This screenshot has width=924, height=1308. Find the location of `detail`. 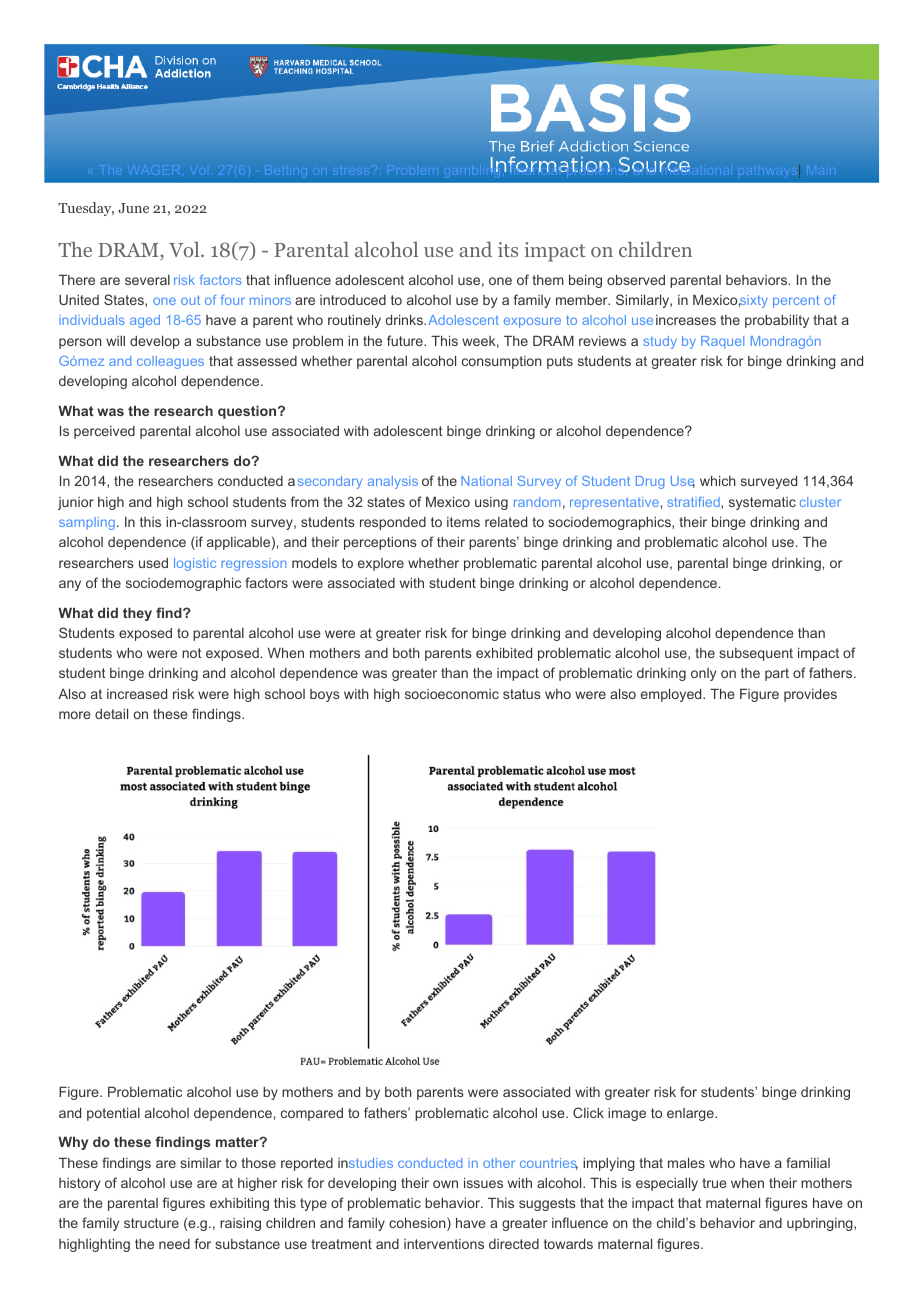

detail is located at coordinates (111, 714).
